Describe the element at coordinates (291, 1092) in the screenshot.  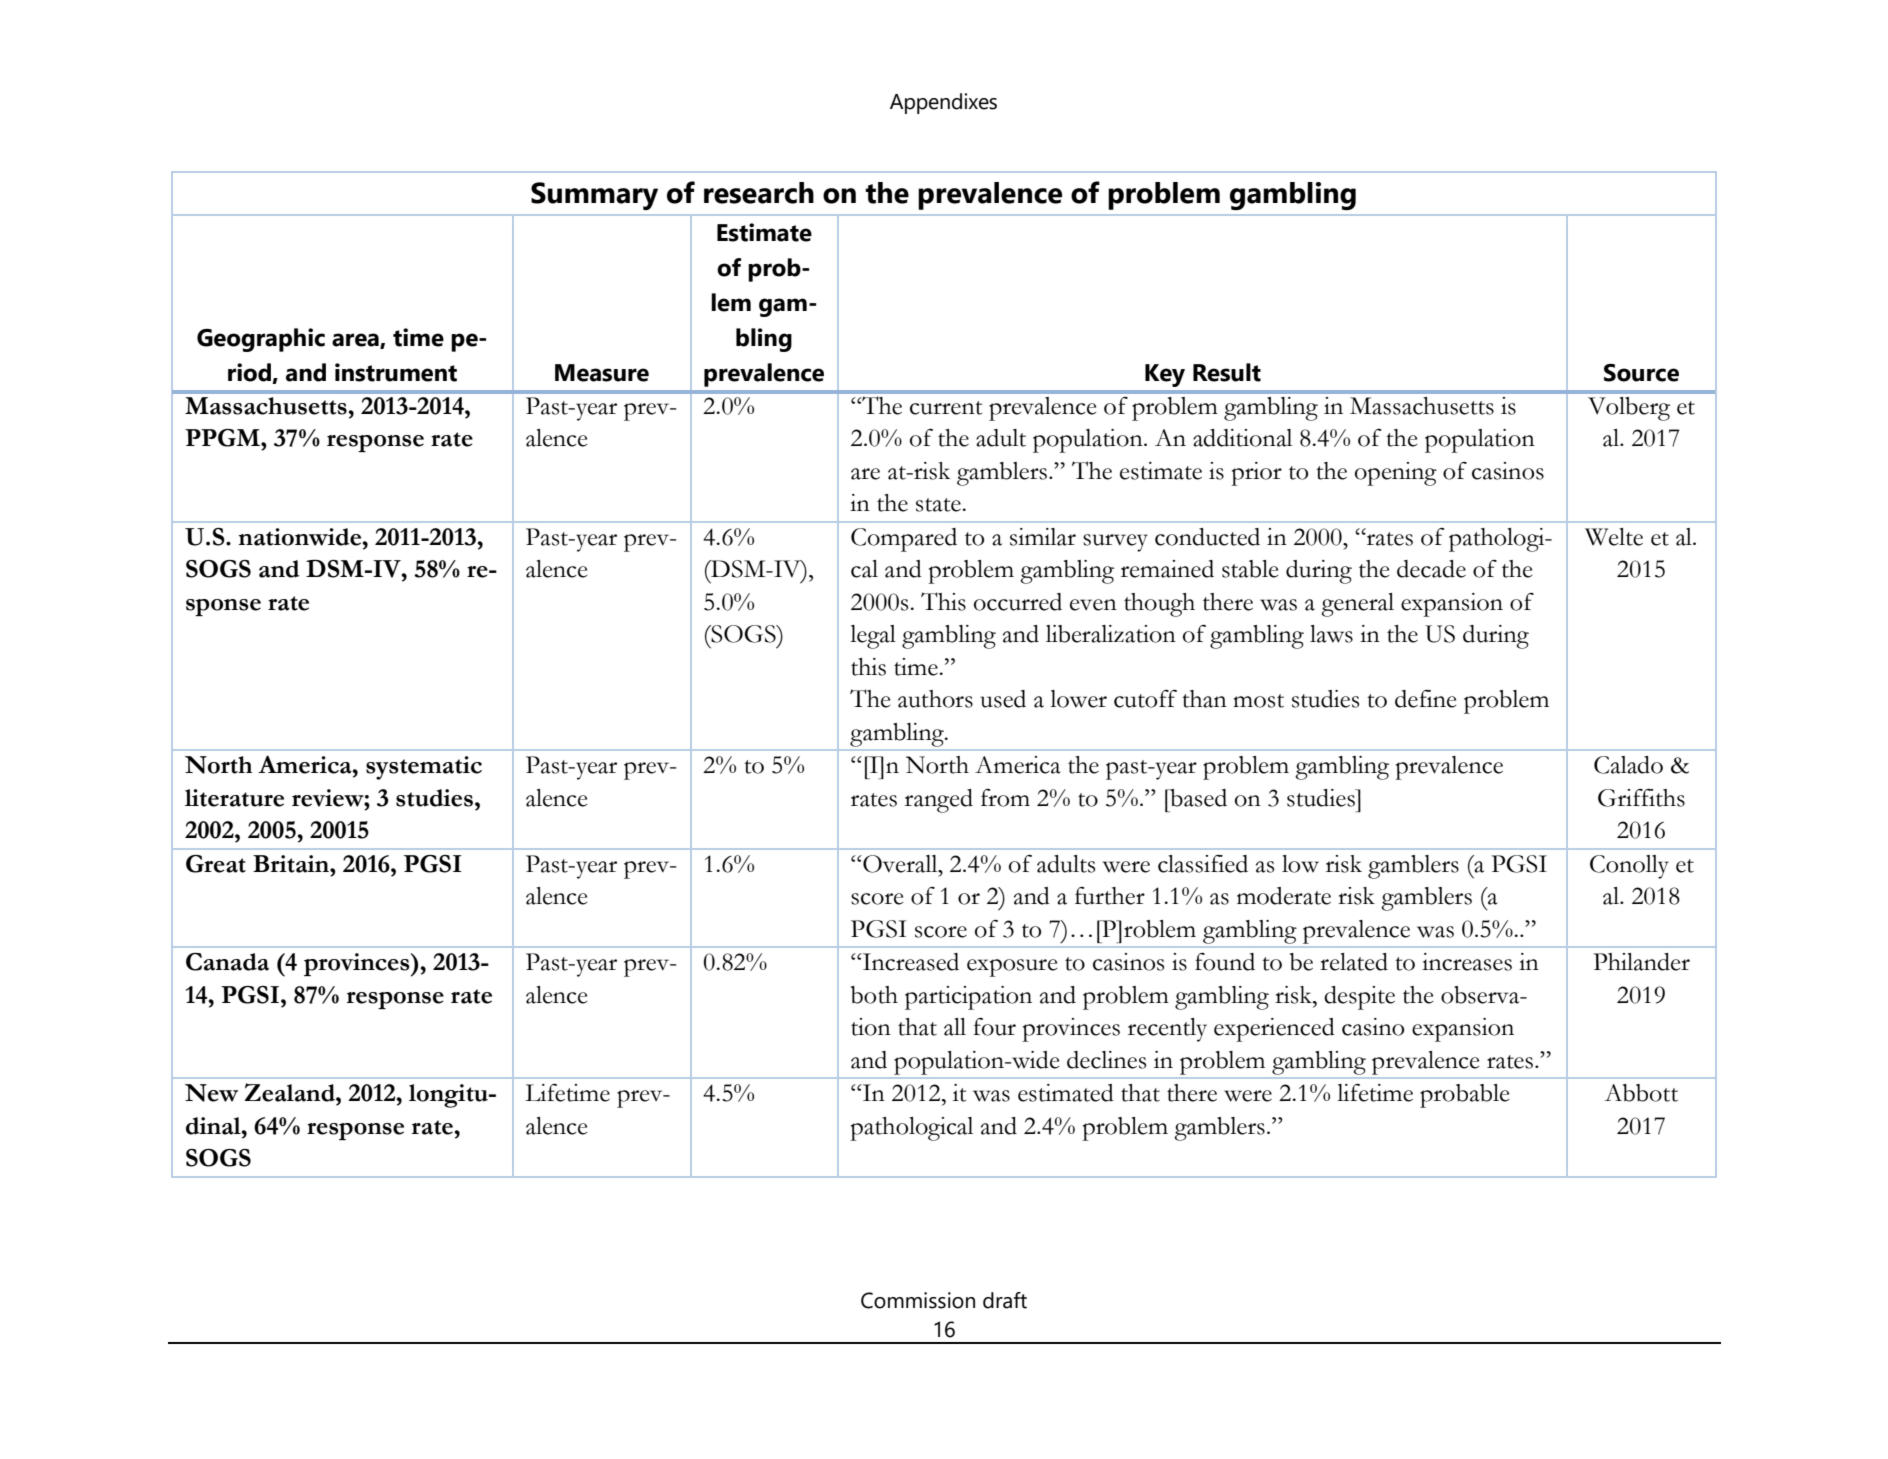
I see `Zealand` at that location.
